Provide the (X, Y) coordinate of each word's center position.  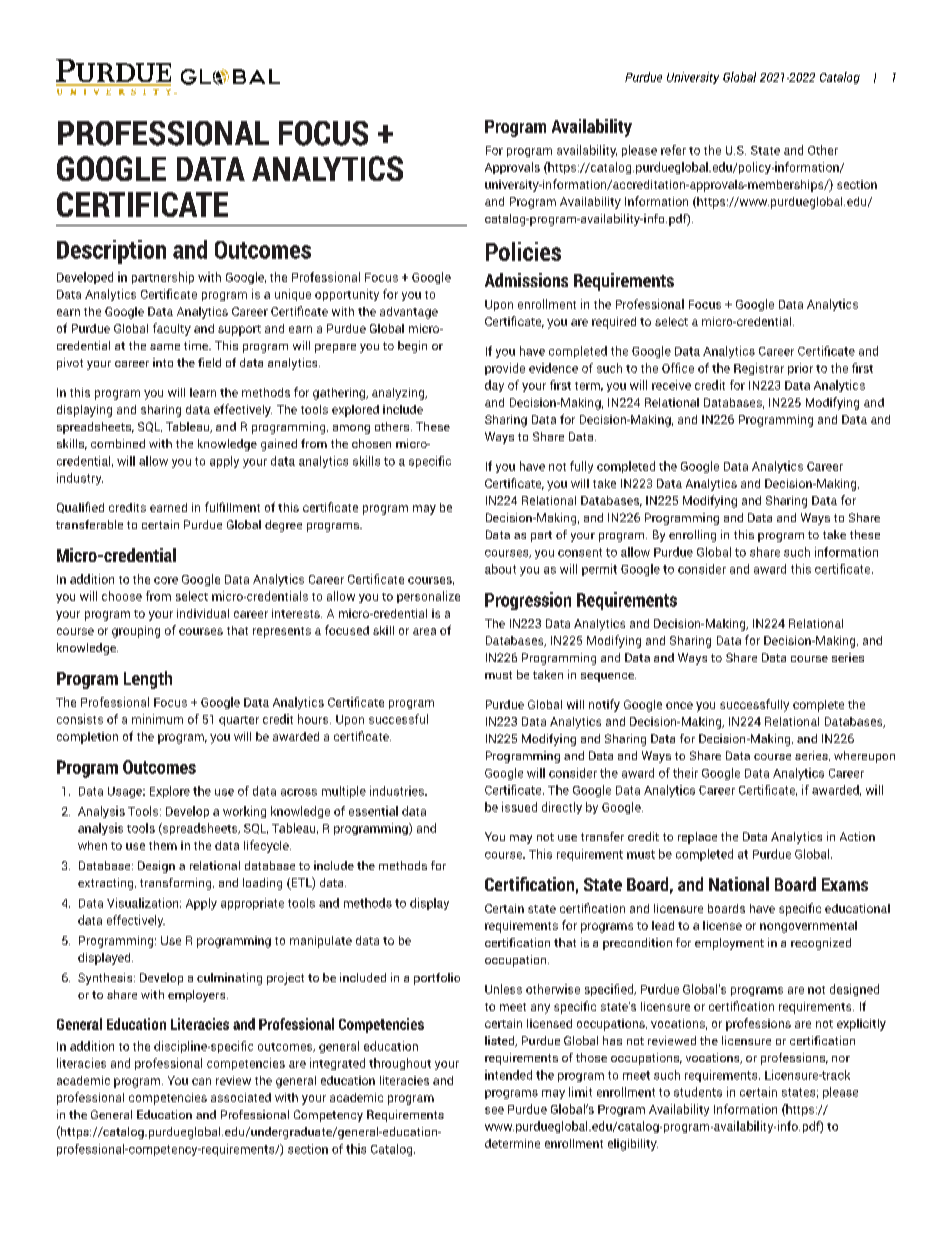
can (201, 1081)
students (698, 1092)
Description (111, 252)
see (494, 1110)
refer (673, 150)
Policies (523, 251)
